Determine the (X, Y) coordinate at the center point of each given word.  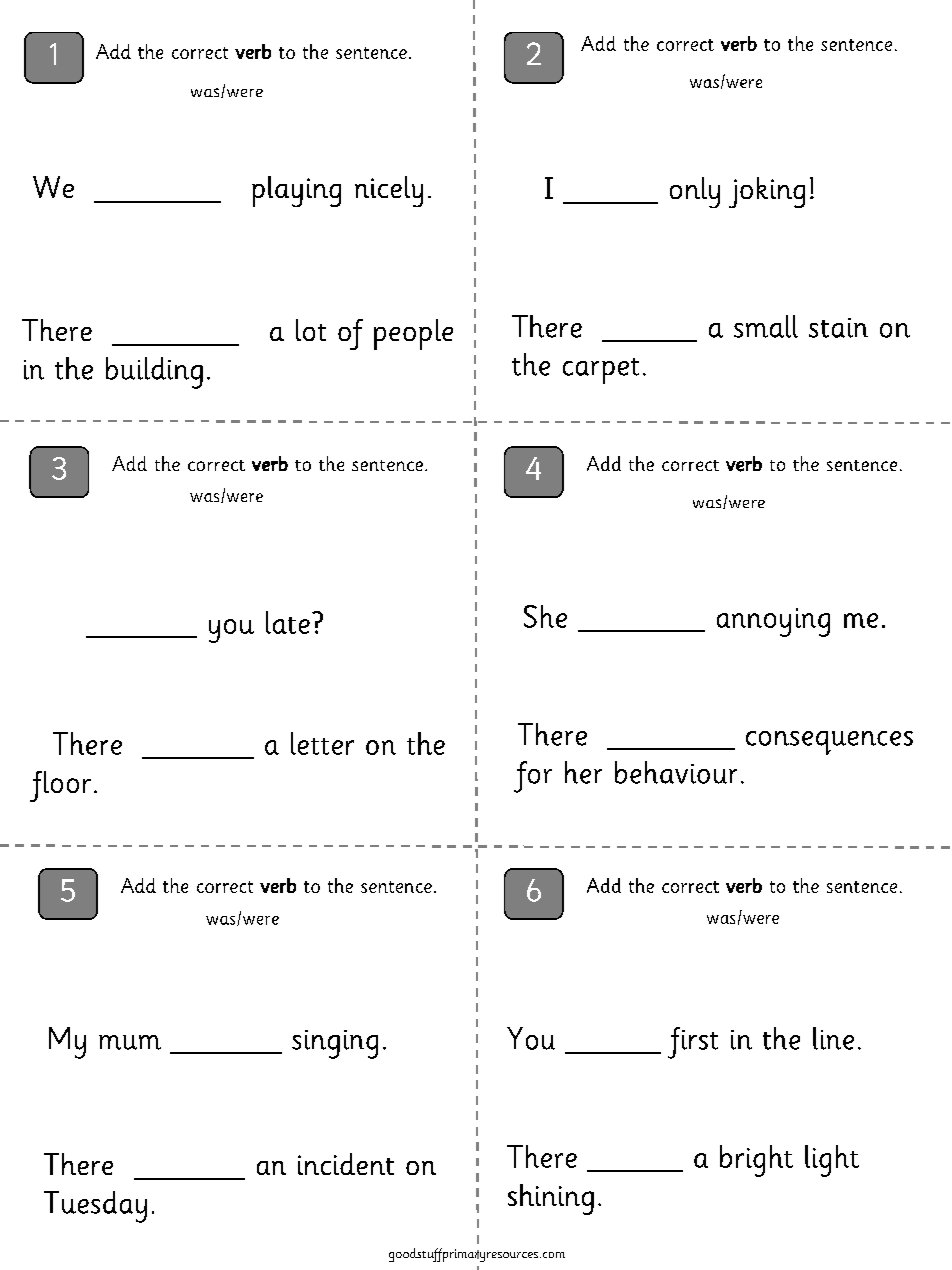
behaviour (676, 772)
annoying (773, 622)
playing (296, 191)
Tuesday (95, 1207)
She (545, 616)
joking (767, 192)
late (288, 622)
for (533, 777)
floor (60, 786)
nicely (389, 191)
